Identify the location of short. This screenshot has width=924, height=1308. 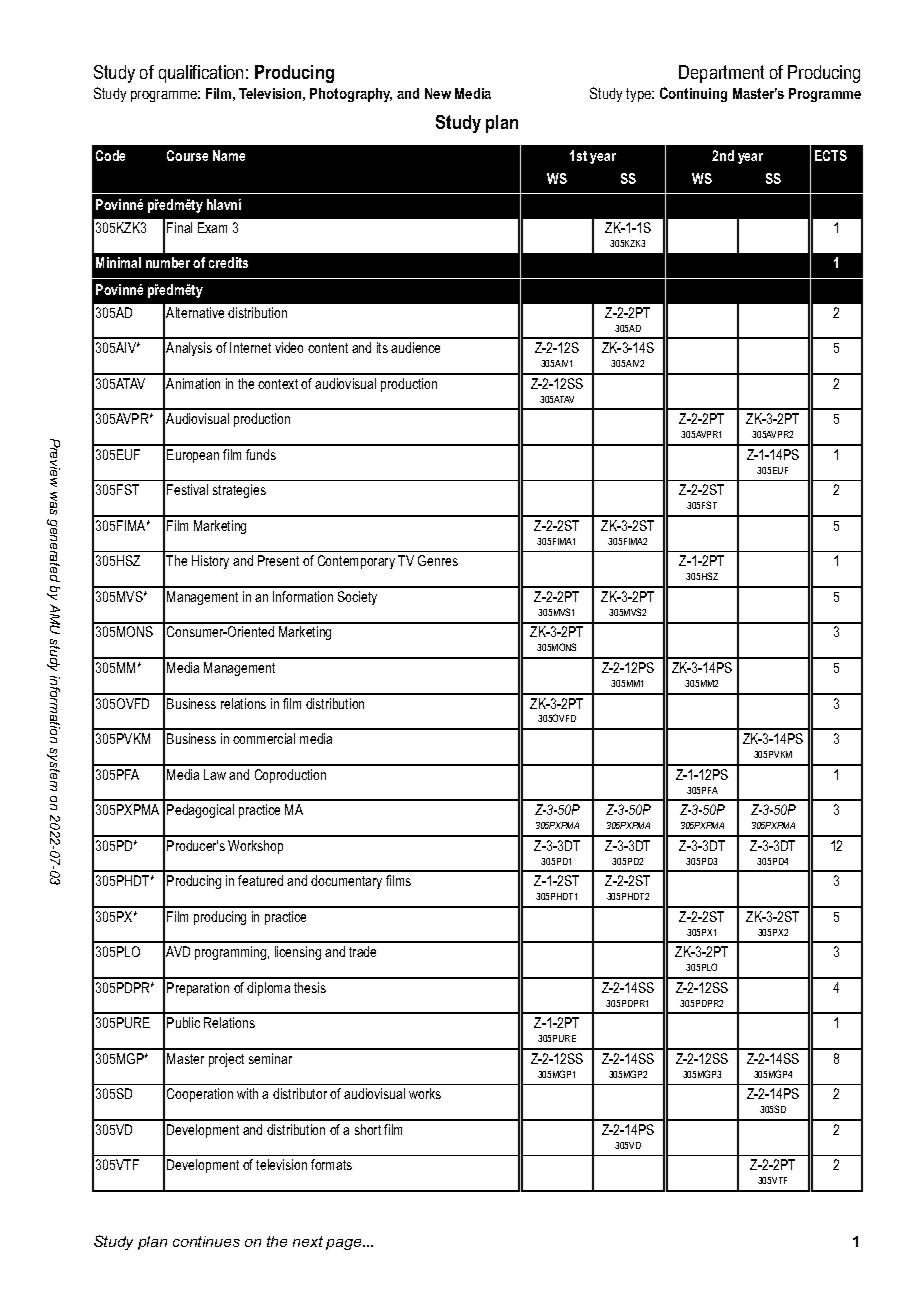
(368, 1129).
